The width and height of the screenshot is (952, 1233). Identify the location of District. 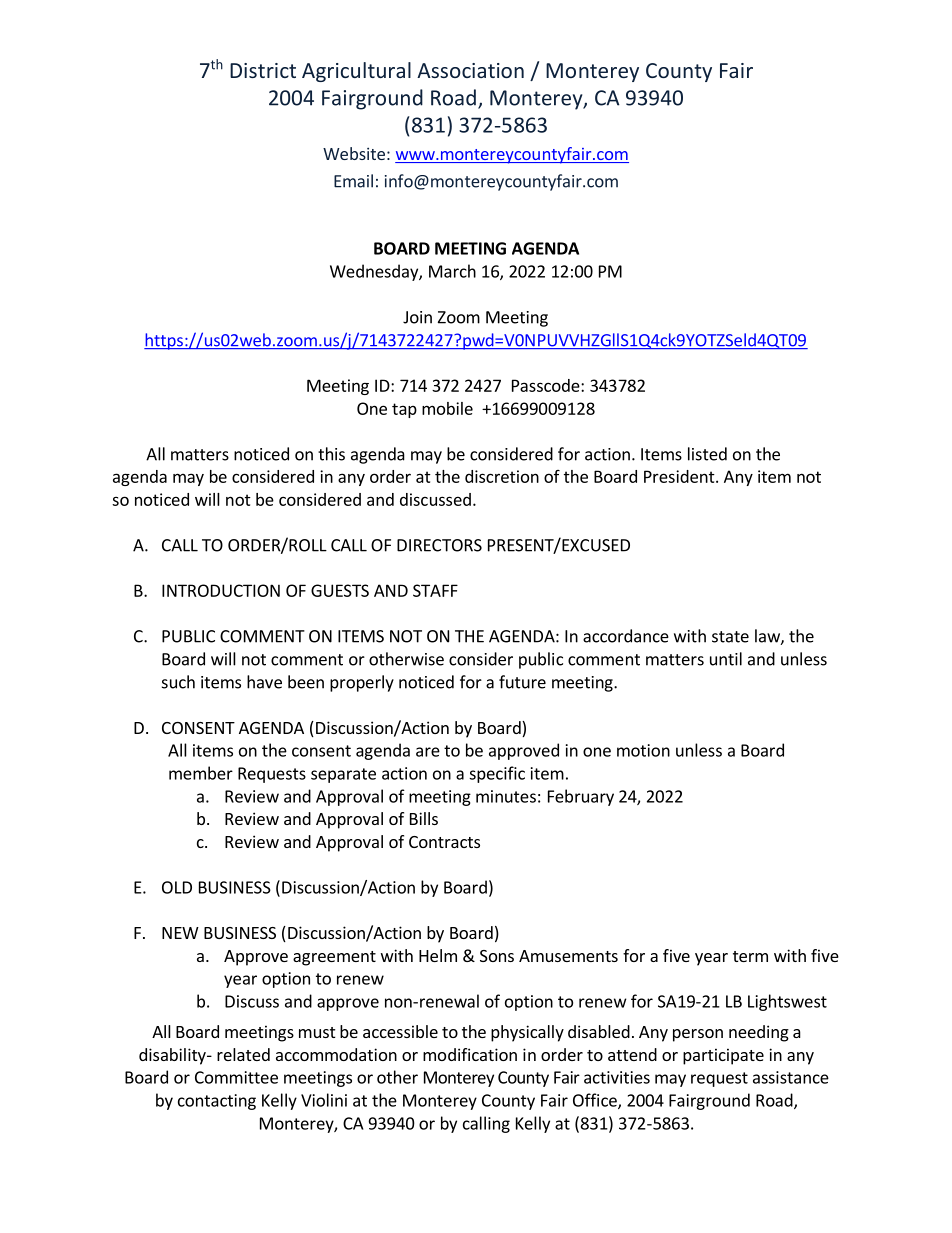
(263, 70).
